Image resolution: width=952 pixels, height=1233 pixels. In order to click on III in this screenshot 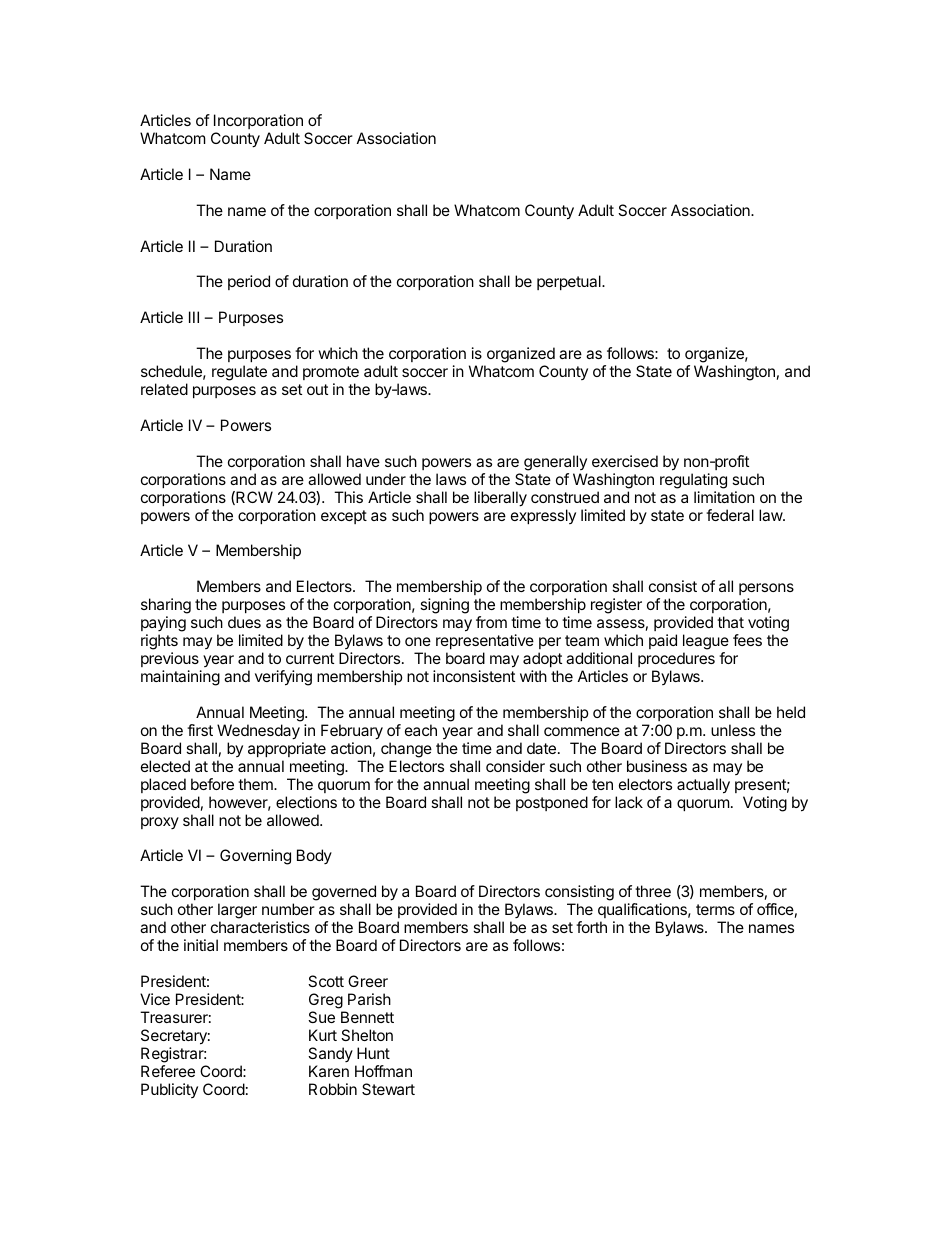, I will do `click(194, 317)`.
